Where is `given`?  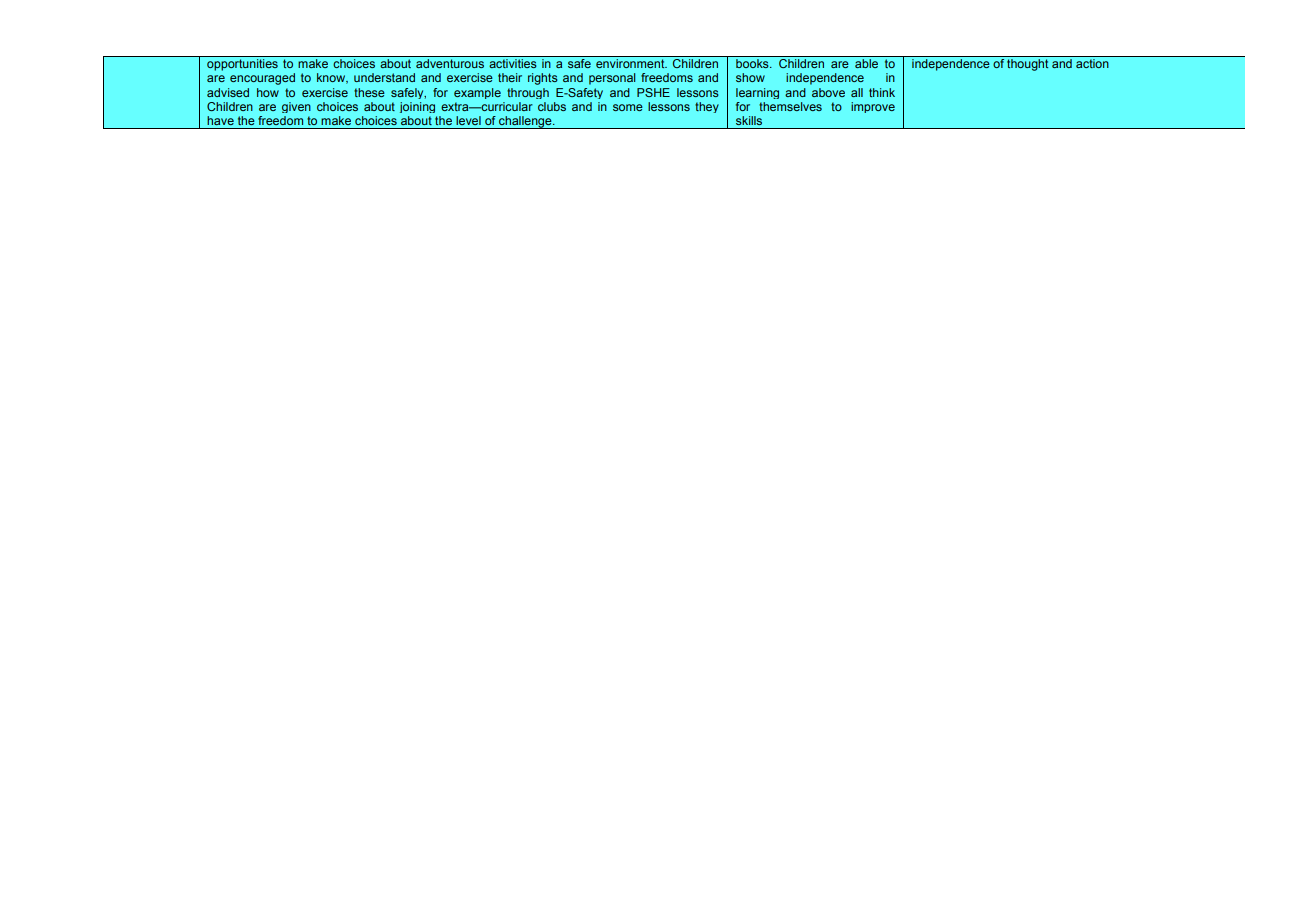
given is located at coordinates (296, 107).
